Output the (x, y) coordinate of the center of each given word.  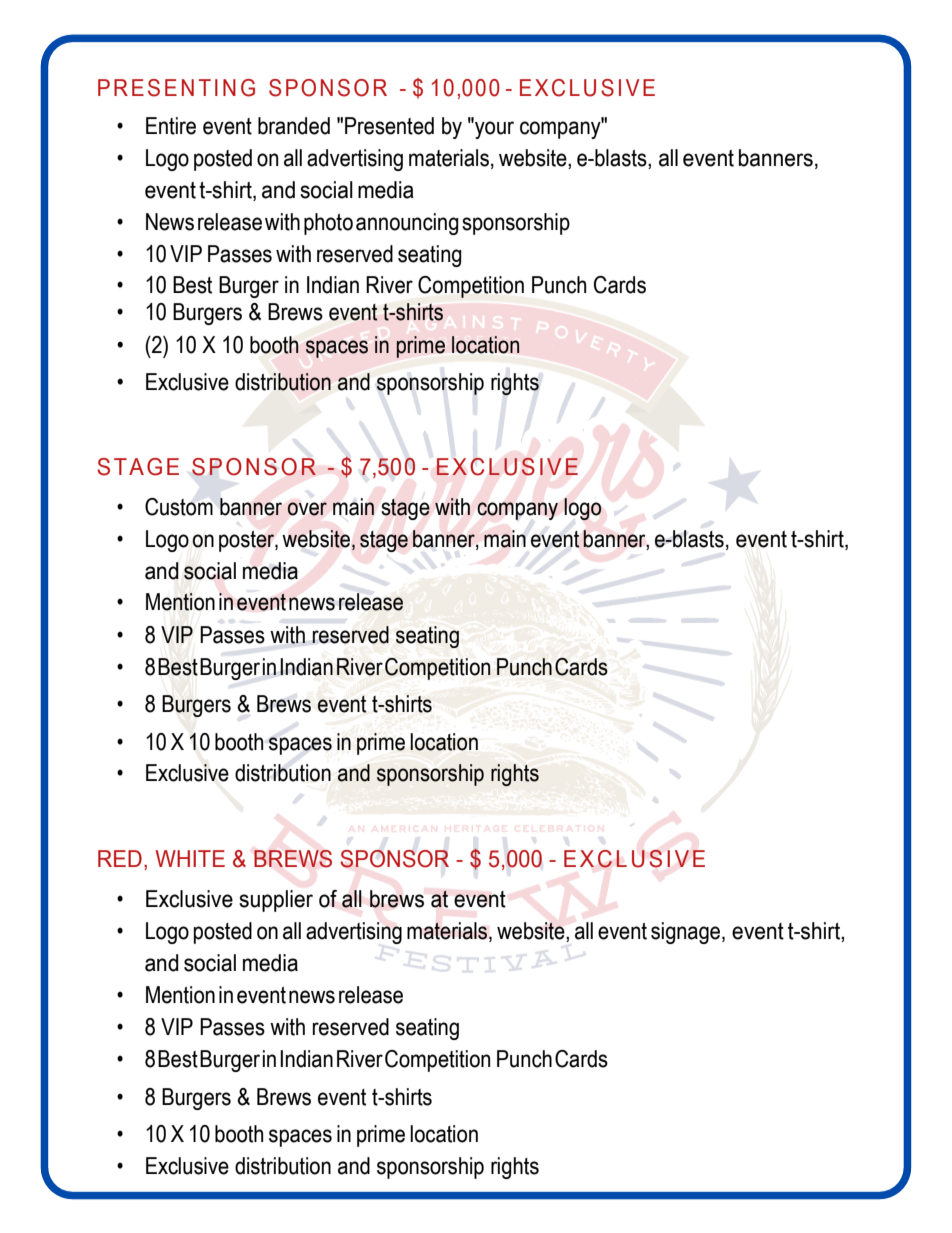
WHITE (190, 858)
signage (687, 933)
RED (120, 858)
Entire (171, 126)
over (307, 509)
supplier (276, 901)
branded (294, 126)
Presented (389, 126)
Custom (179, 507)
